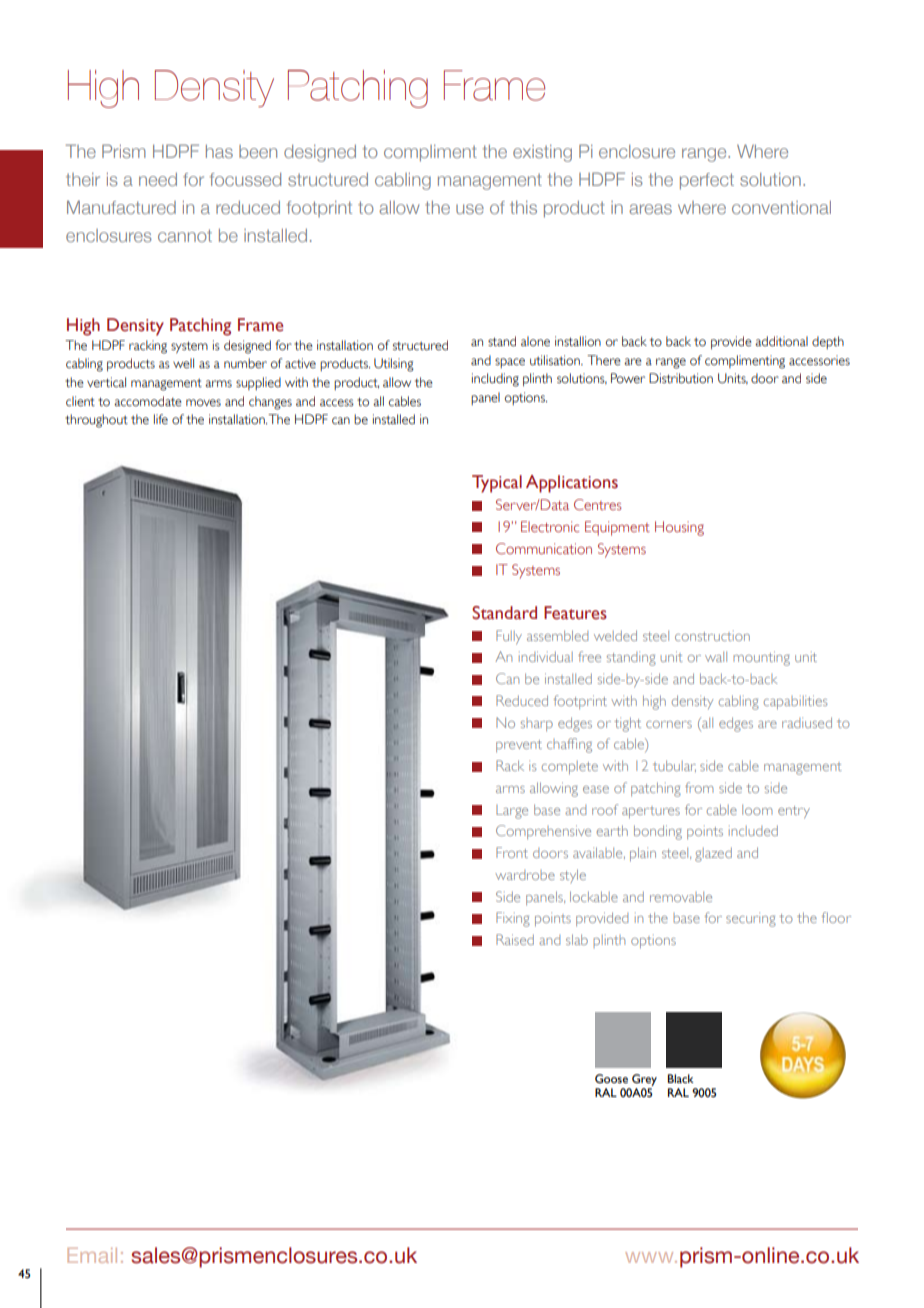 The height and width of the screenshot is (1308, 924). What do you see at coordinates (681, 1078) in the screenshot?
I see `Black` at bounding box center [681, 1078].
